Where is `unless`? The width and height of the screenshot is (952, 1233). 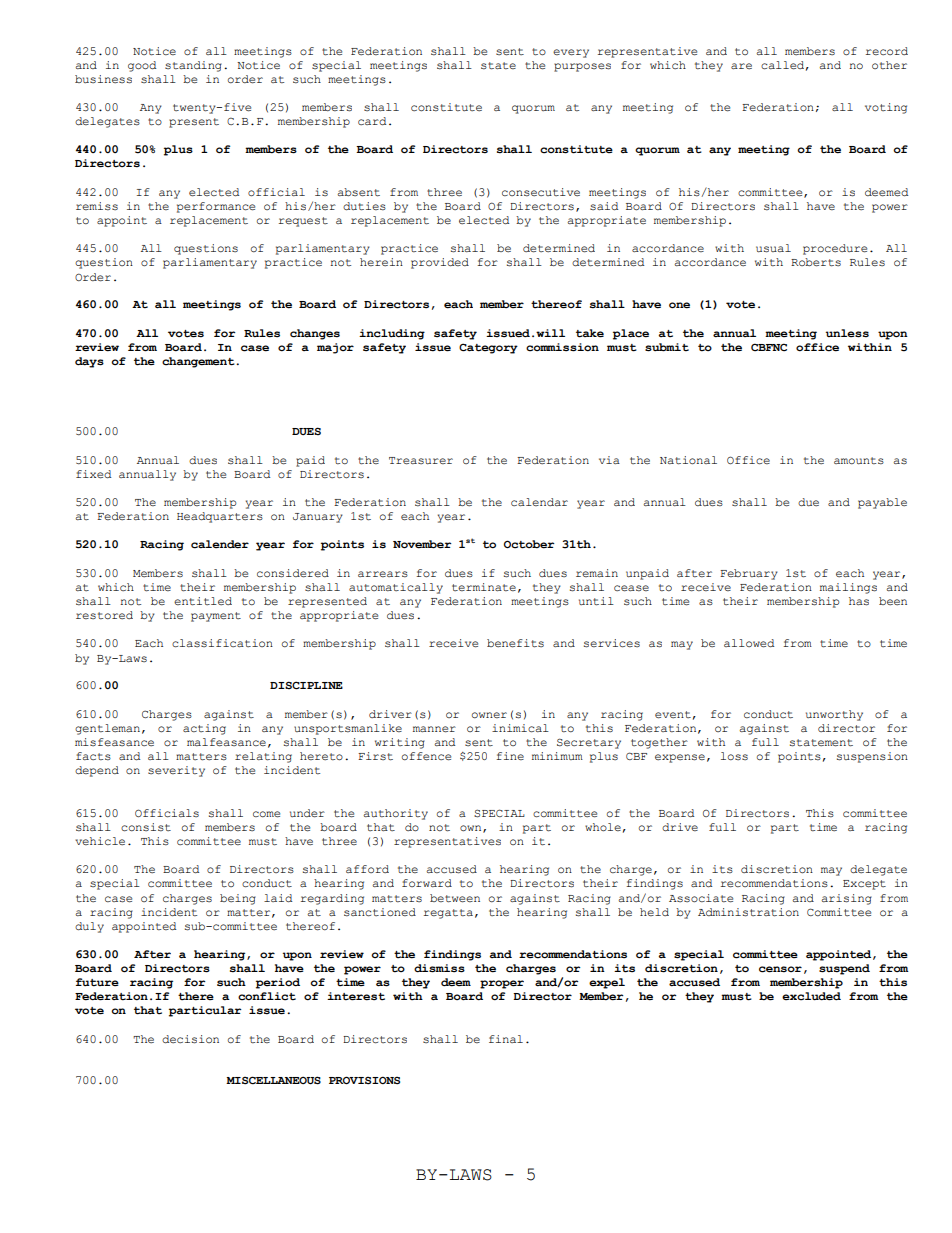 unless is located at coordinates (847, 333).
